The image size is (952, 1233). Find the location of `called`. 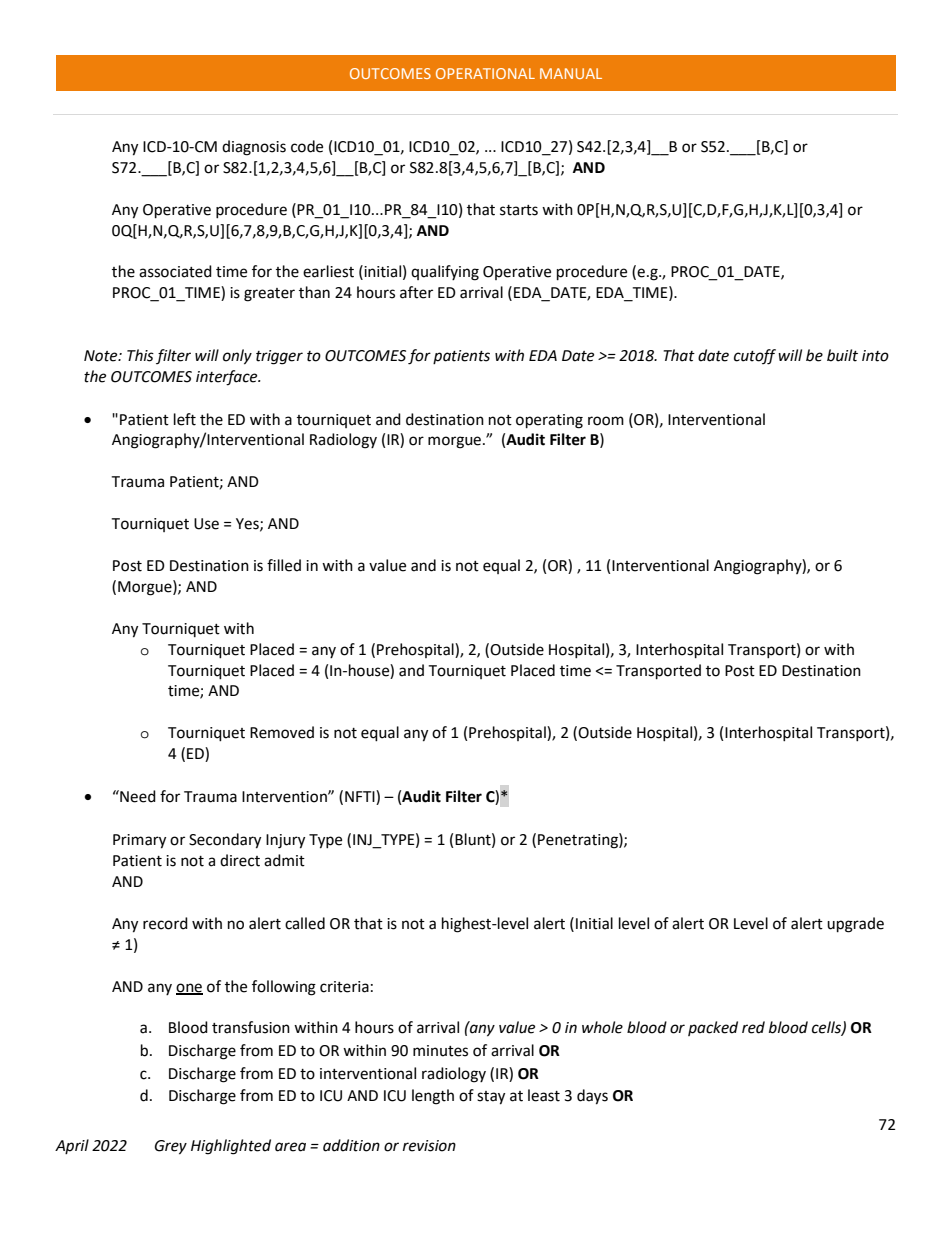

called is located at coordinates (305, 923).
